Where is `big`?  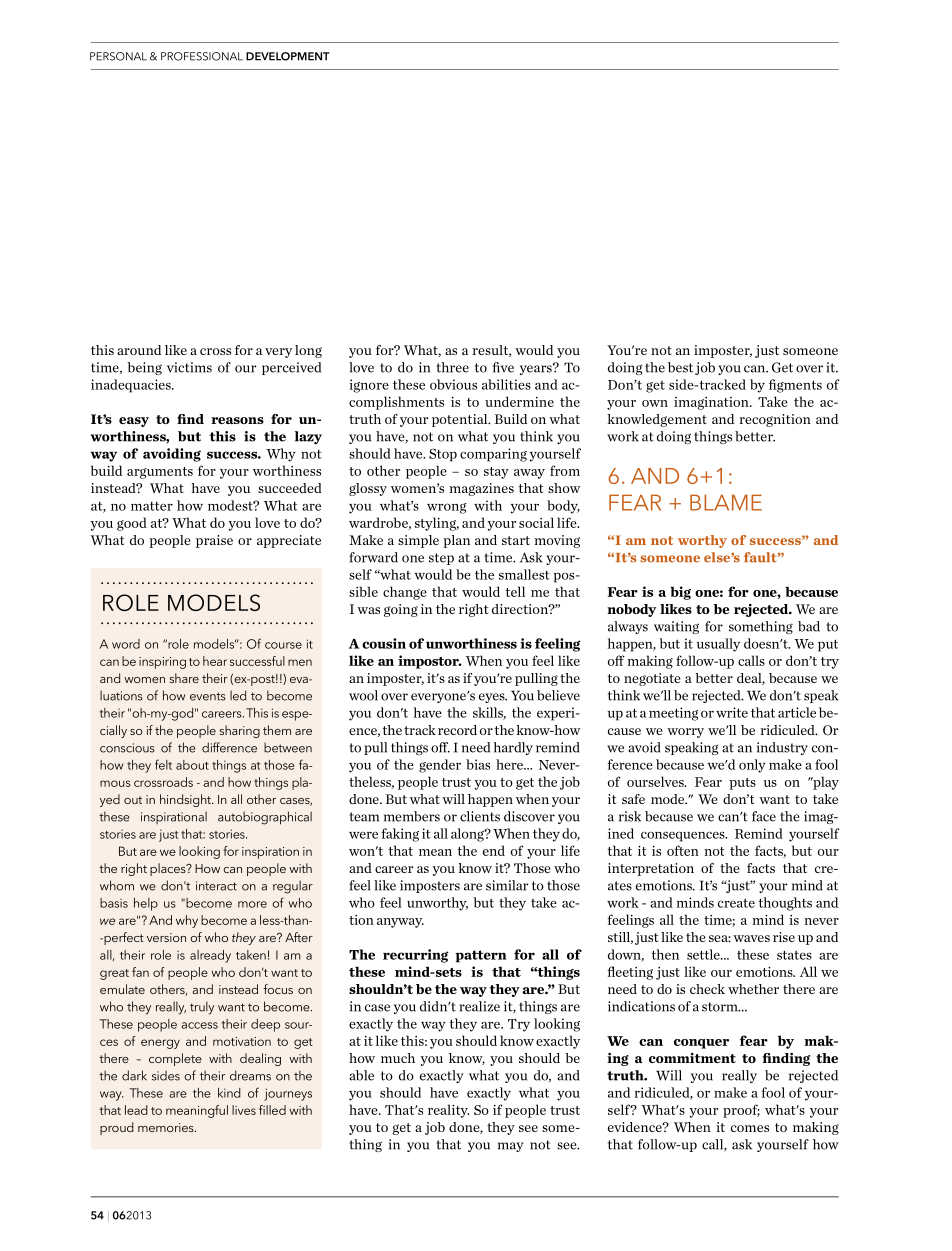 big is located at coordinates (680, 593).
